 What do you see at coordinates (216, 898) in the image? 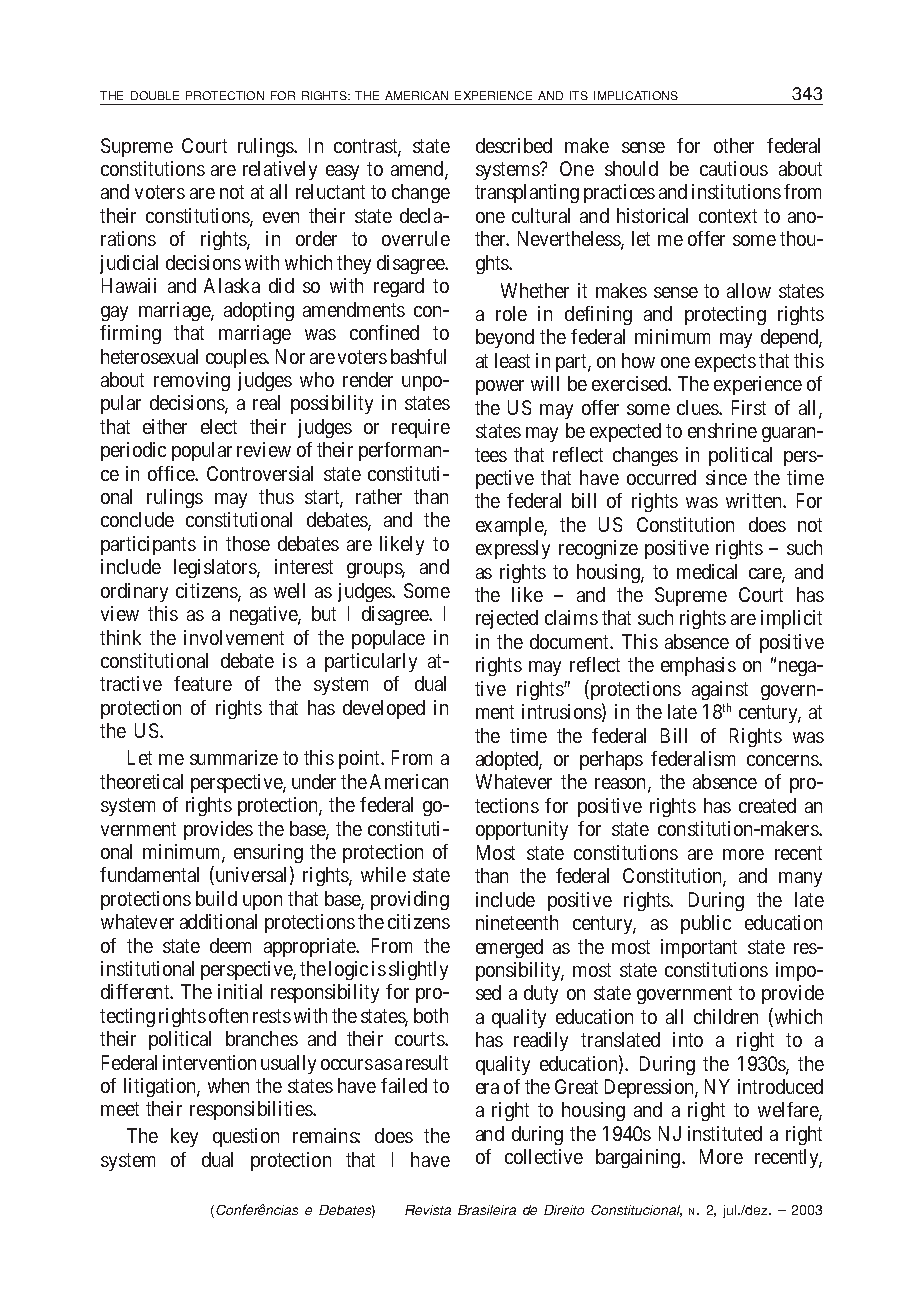
I see `build` at bounding box center [216, 898].
